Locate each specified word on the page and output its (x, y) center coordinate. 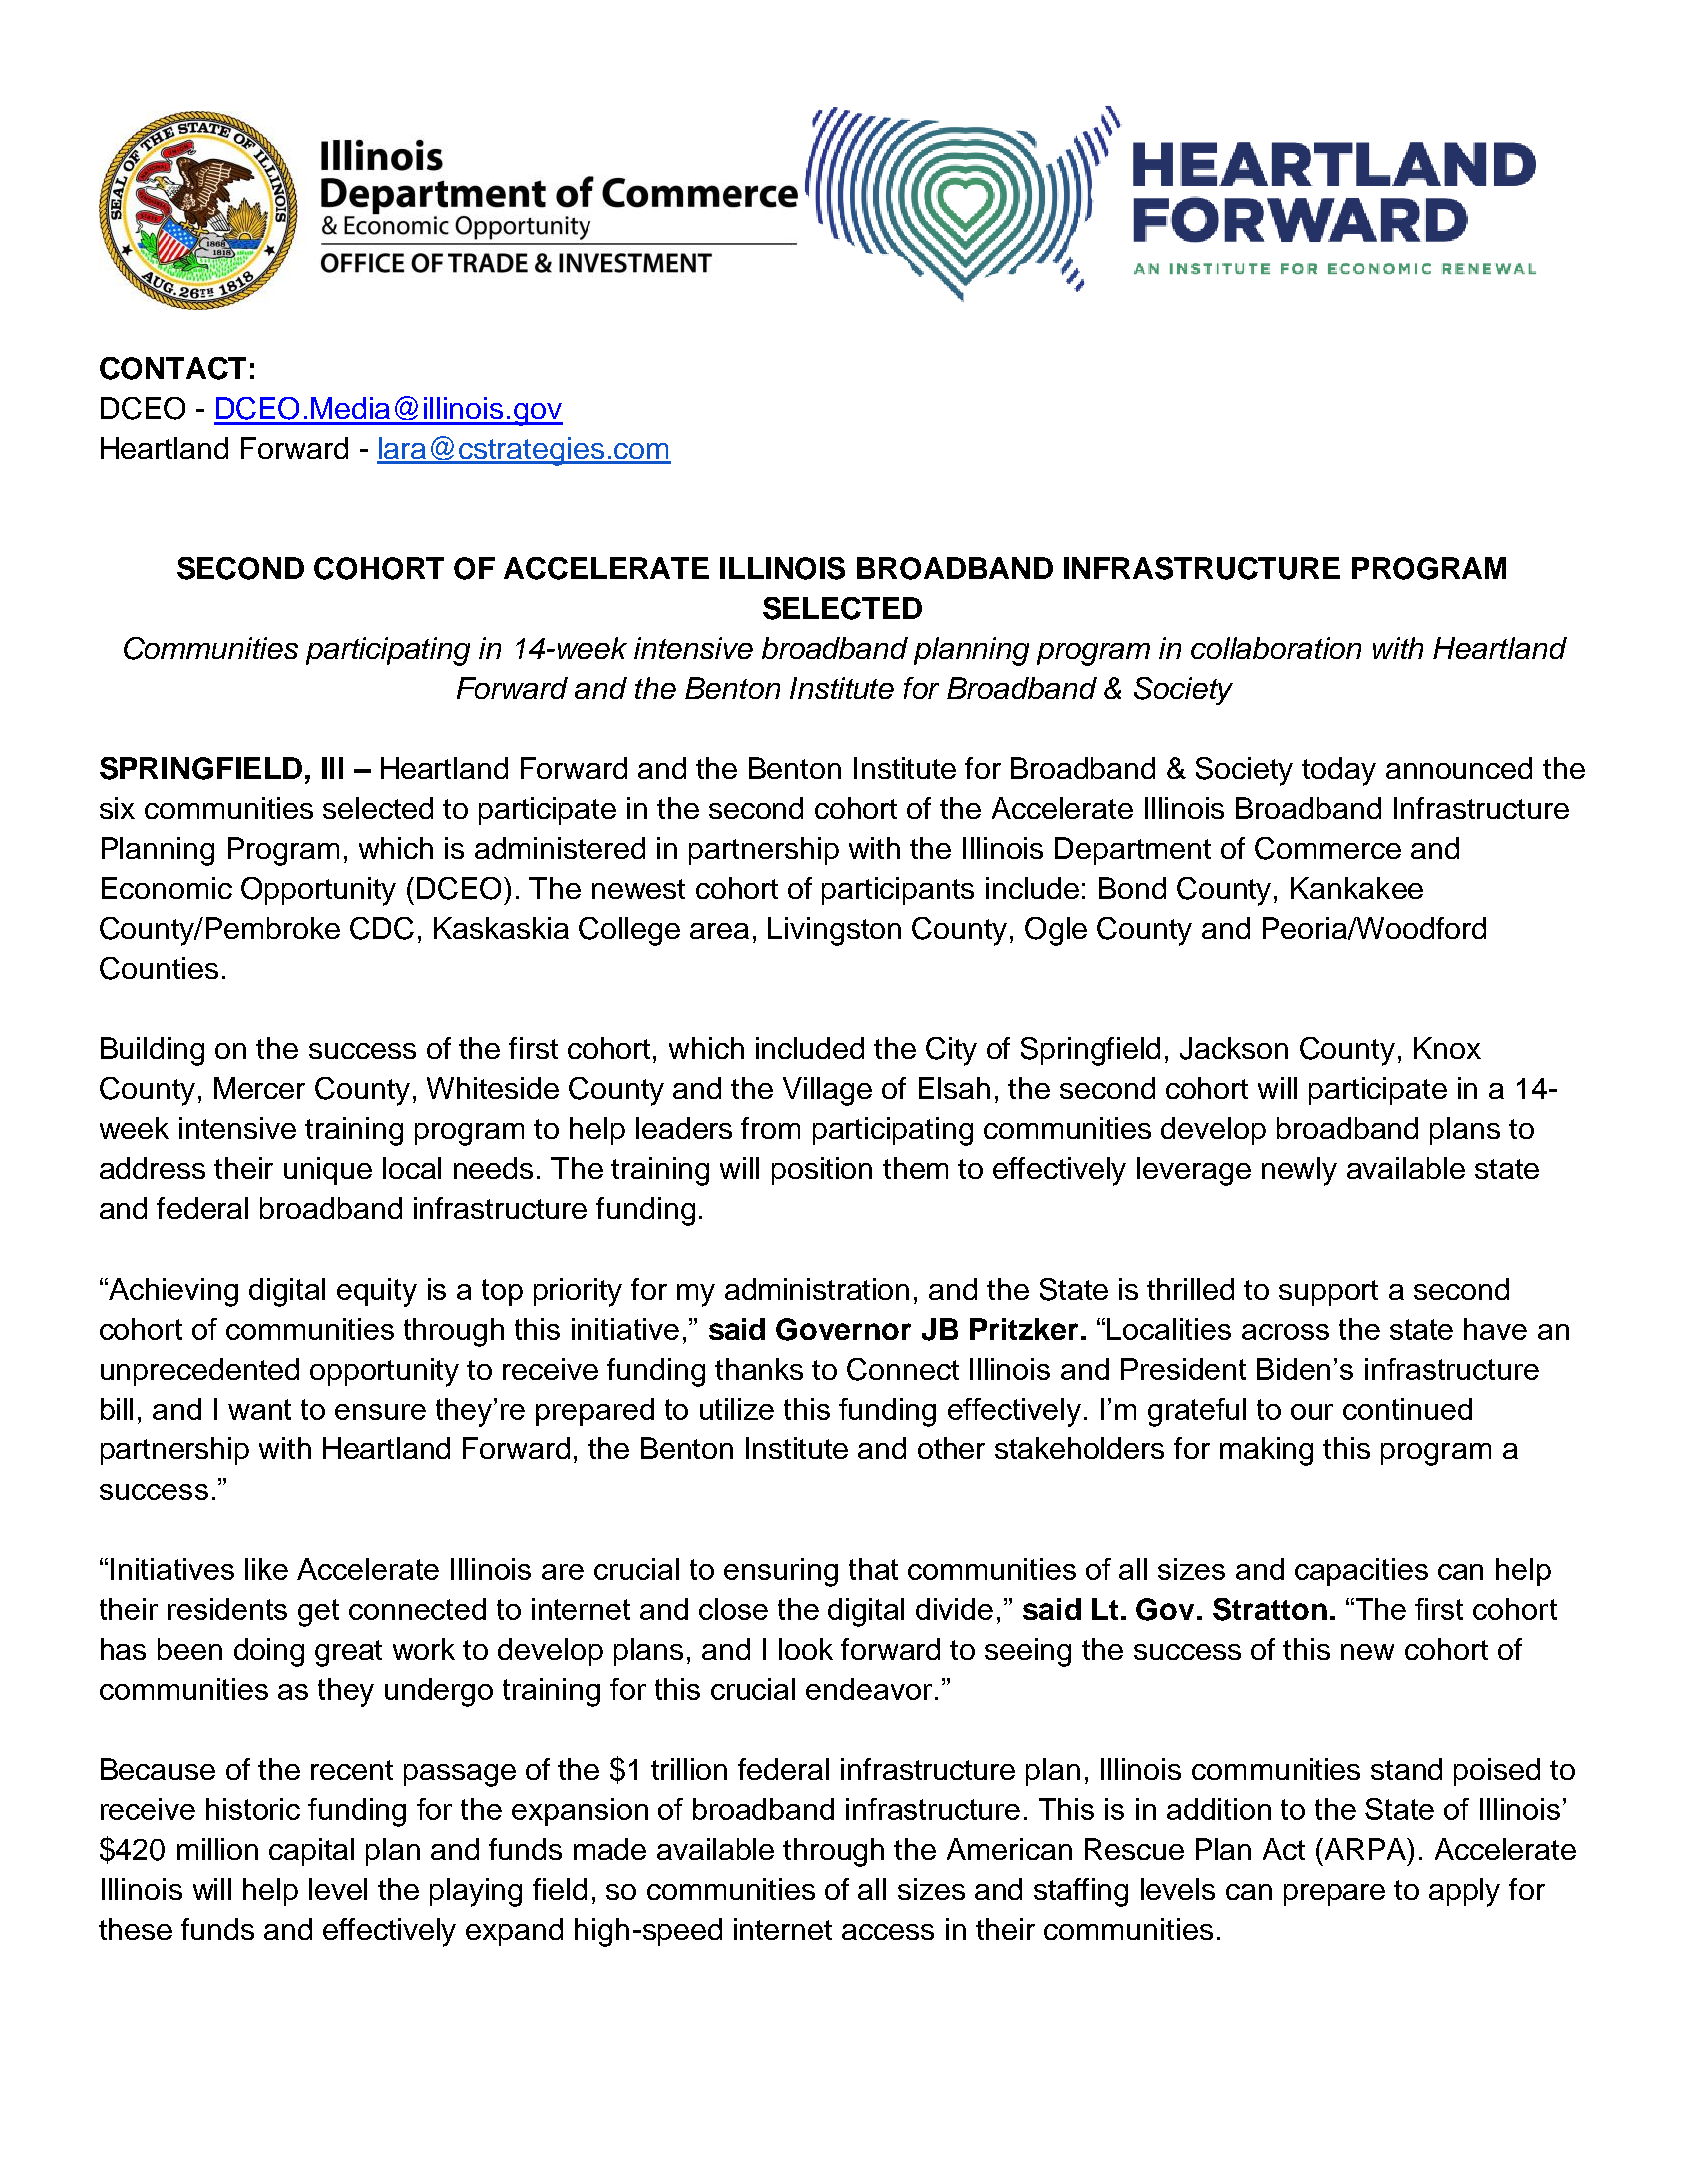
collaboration (1276, 648)
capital (311, 1852)
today (1339, 771)
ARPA (1367, 1849)
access (888, 1932)
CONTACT (173, 368)
